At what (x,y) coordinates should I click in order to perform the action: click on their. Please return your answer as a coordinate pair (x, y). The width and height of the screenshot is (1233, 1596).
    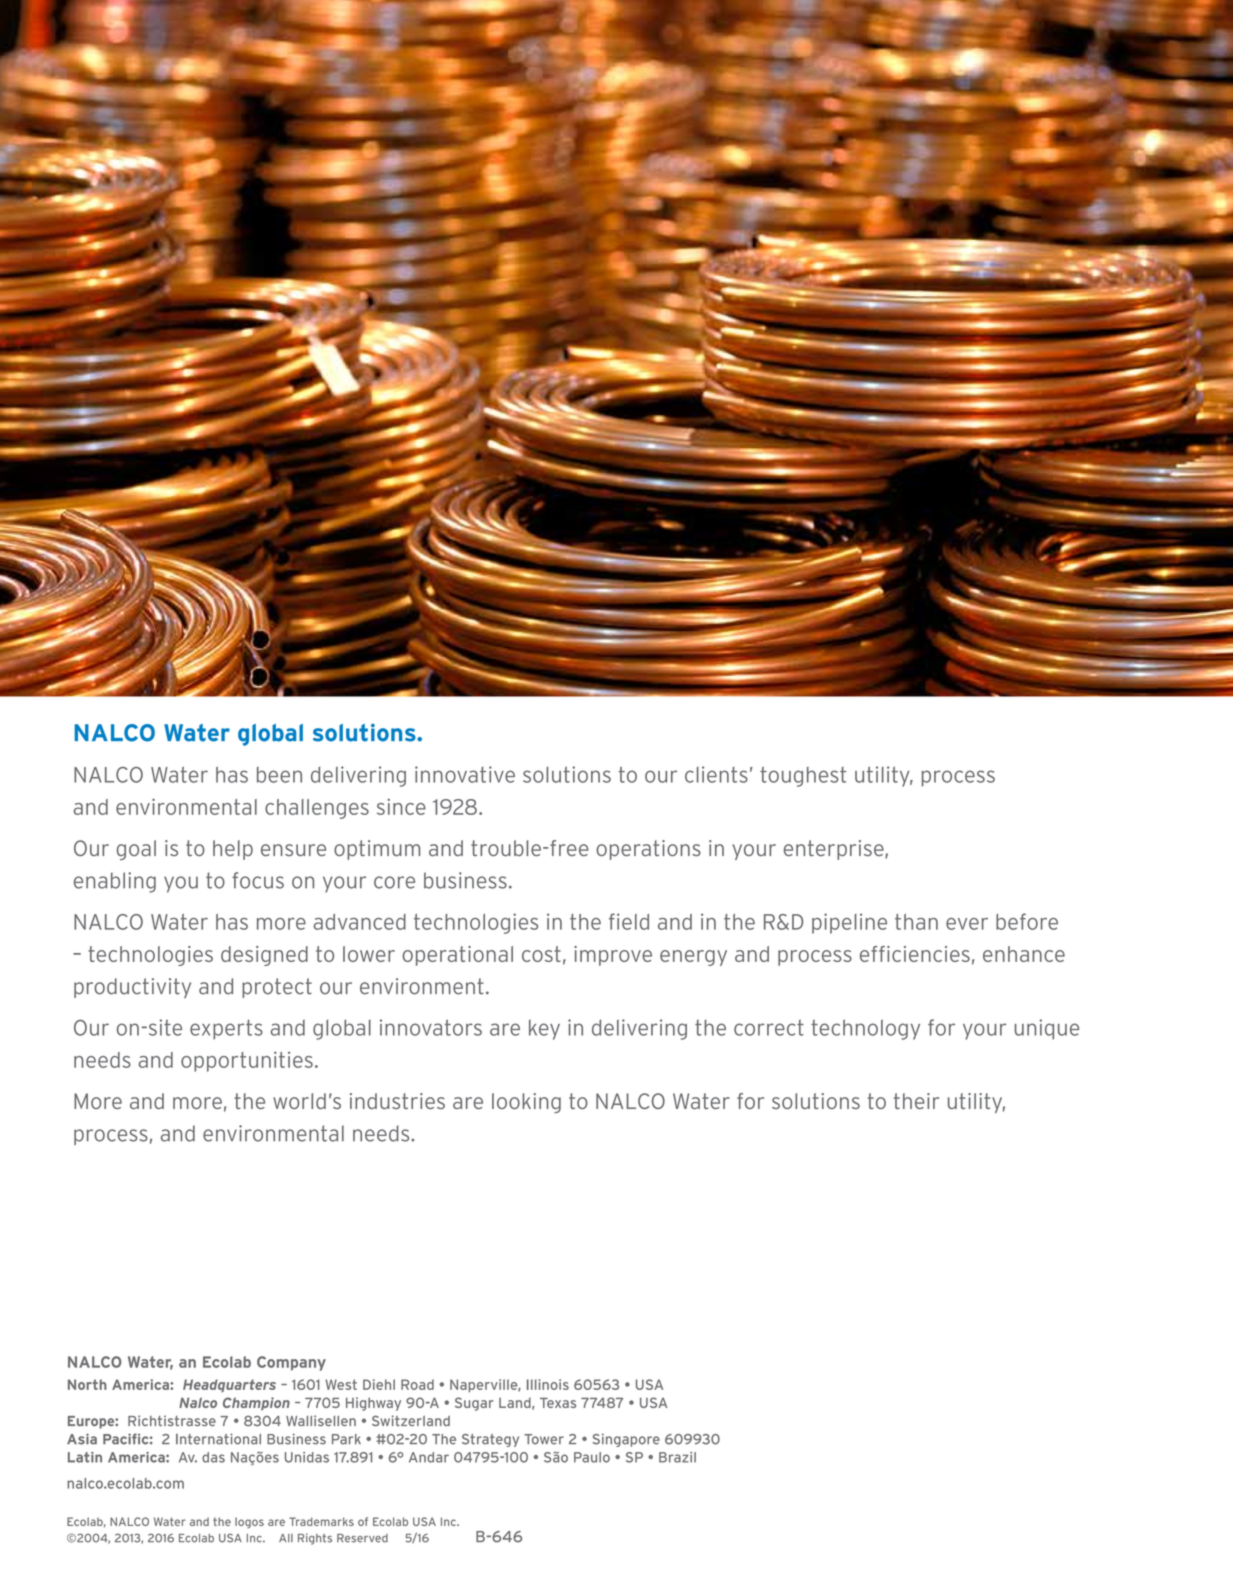
    Looking at the image, I should click on (916, 1101).
